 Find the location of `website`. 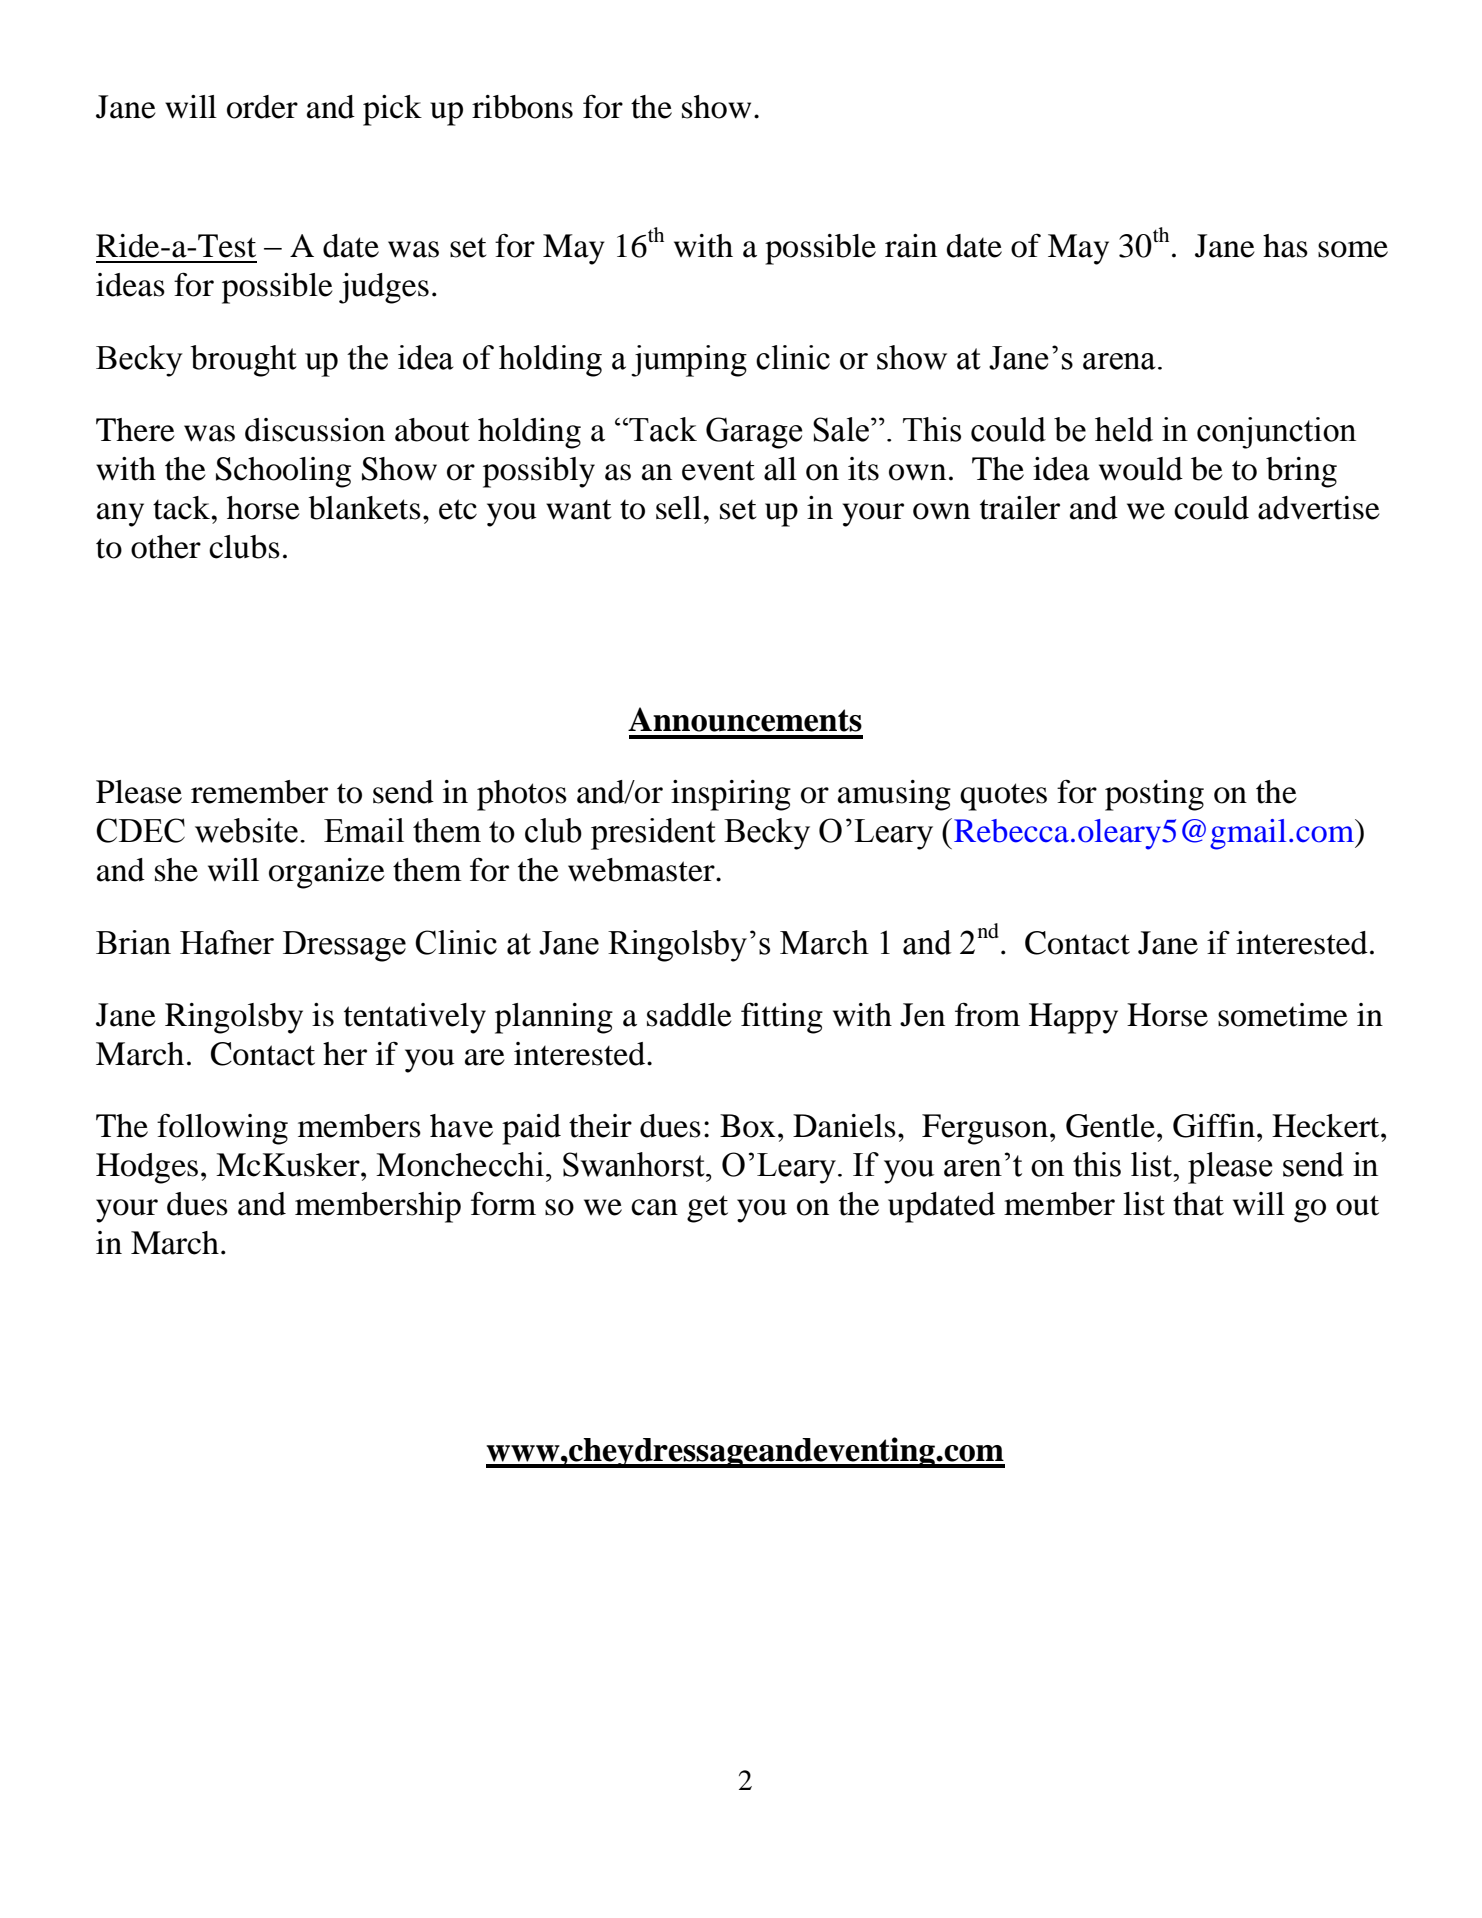

website is located at coordinates (246, 830).
